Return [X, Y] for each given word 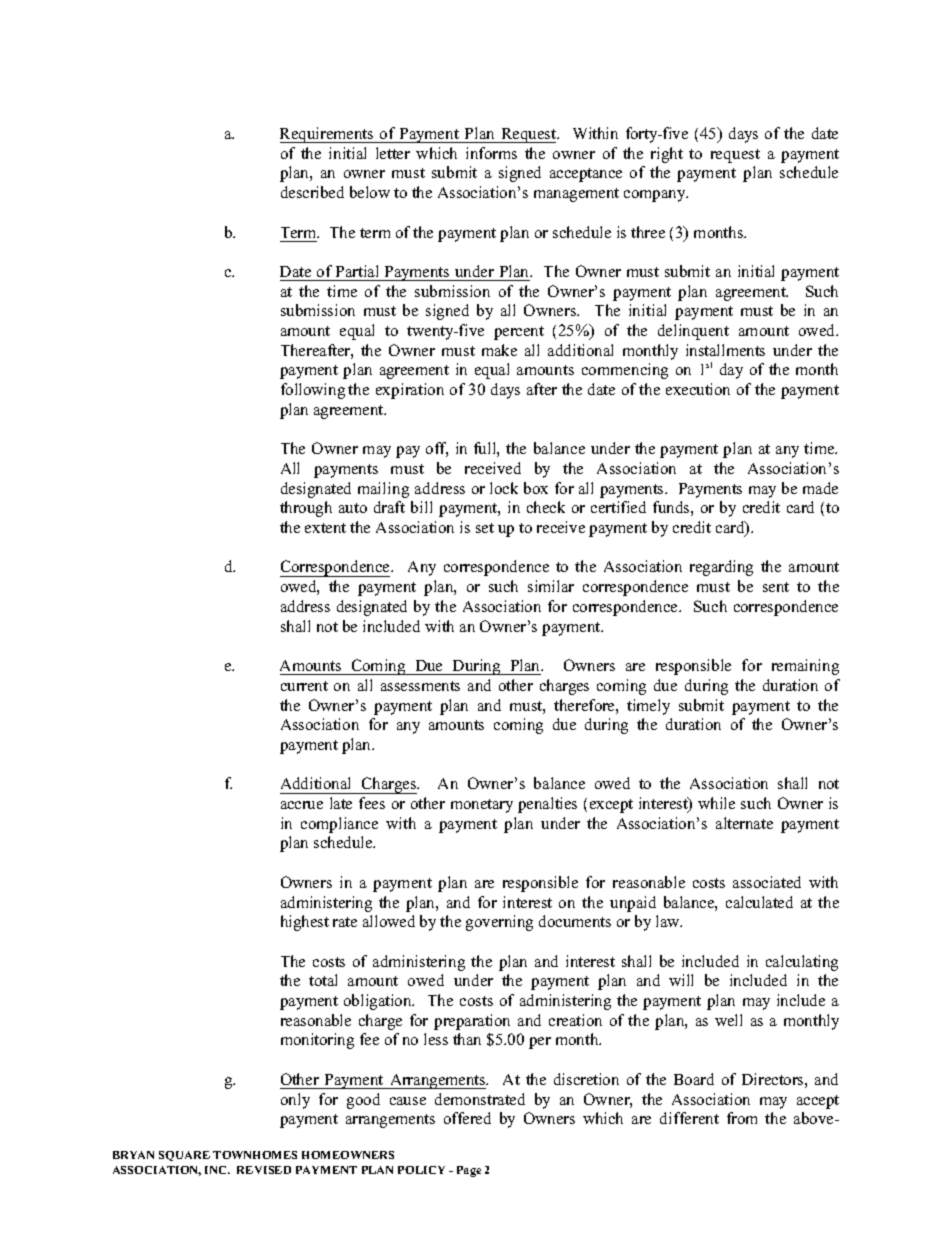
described [312, 192]
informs [491, 153]
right [667, 155]
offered [467, 1118]
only [295, 1101]
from [742, 1118]
